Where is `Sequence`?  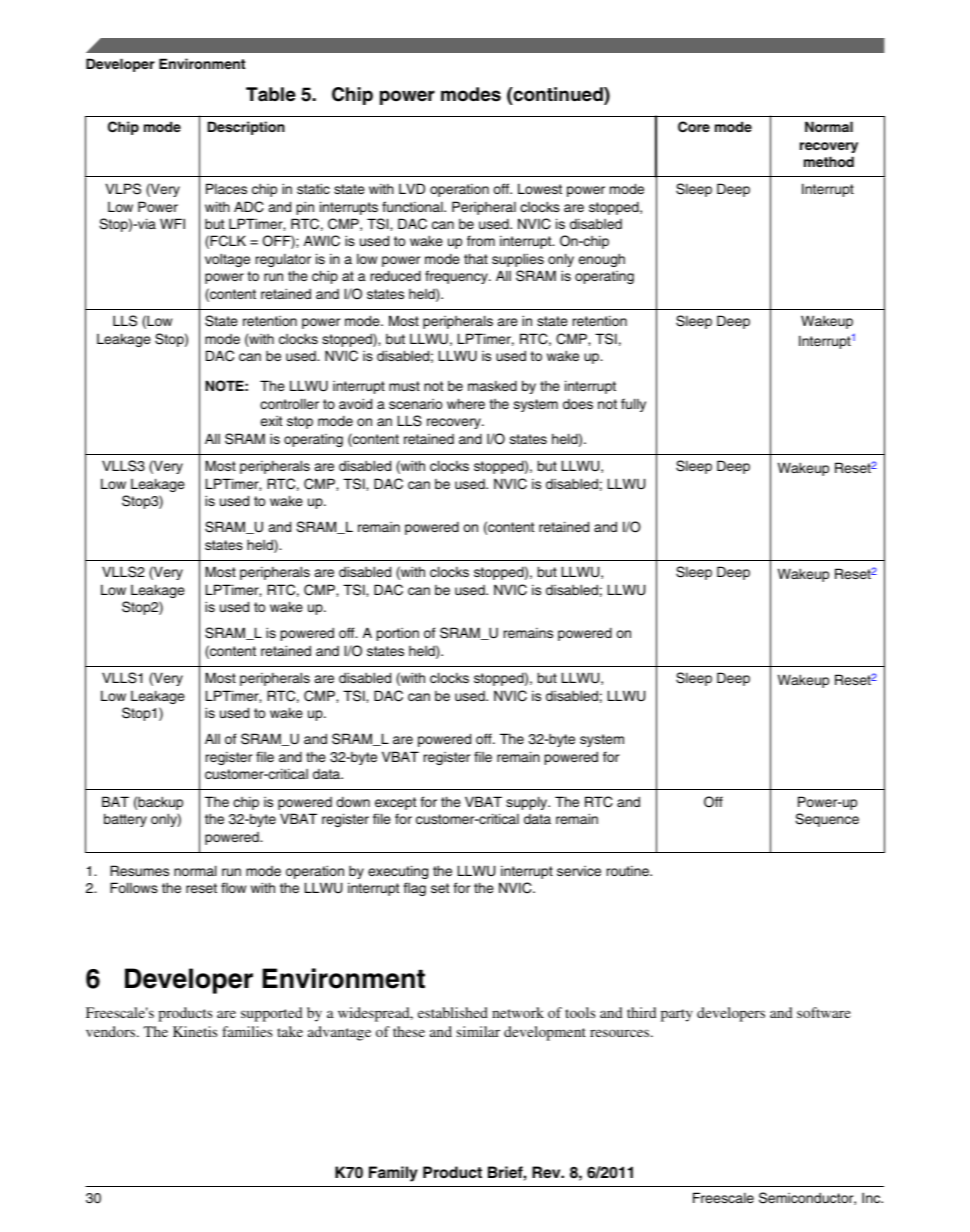 Sequence is located at coordinates (827, 820).
